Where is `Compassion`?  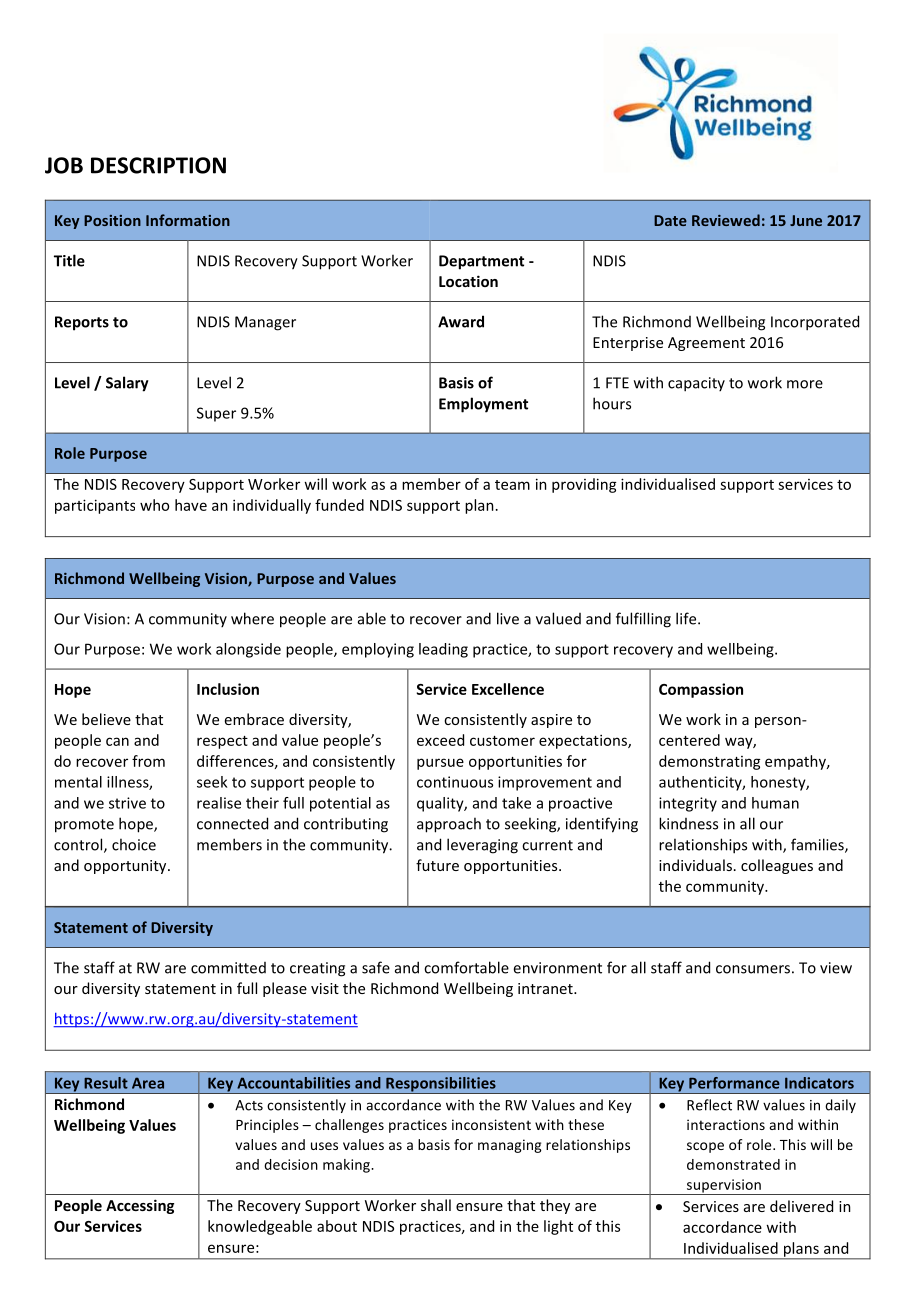 Compassion is located at coordinates (701, 690).
